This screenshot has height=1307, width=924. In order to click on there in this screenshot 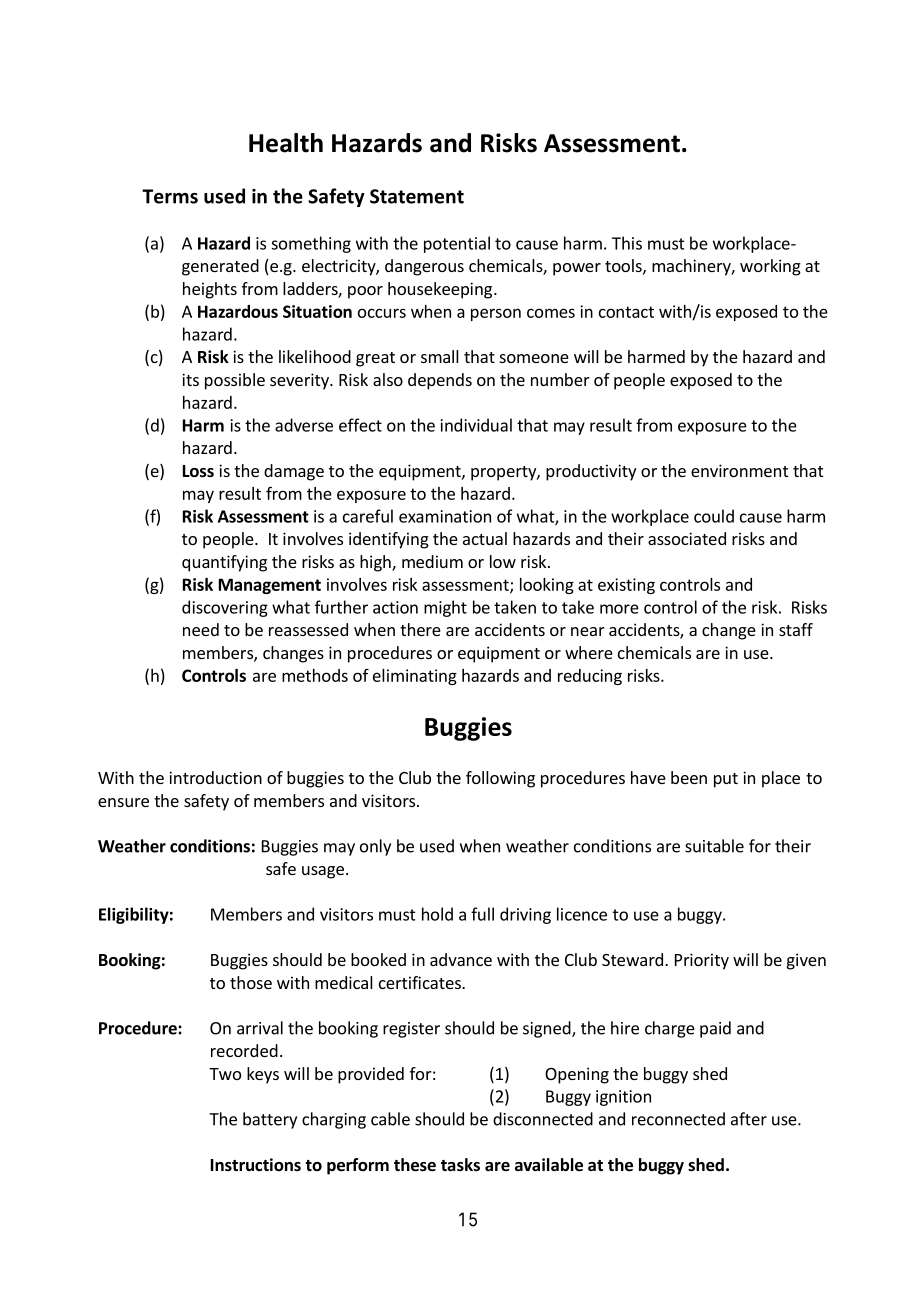, I will do `click(420, 629)`.
